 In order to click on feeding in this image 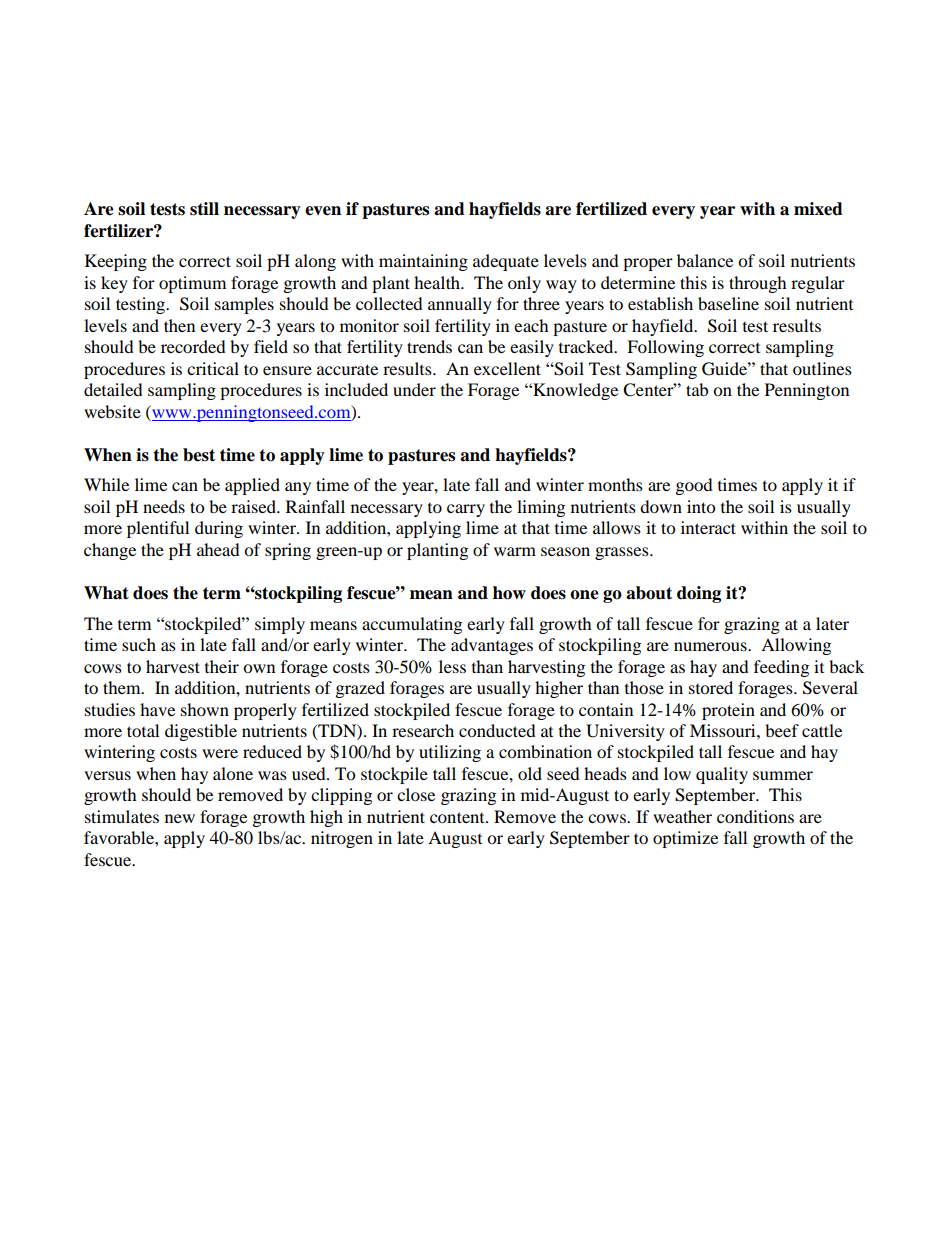, I will do `click(781, 668)`.
